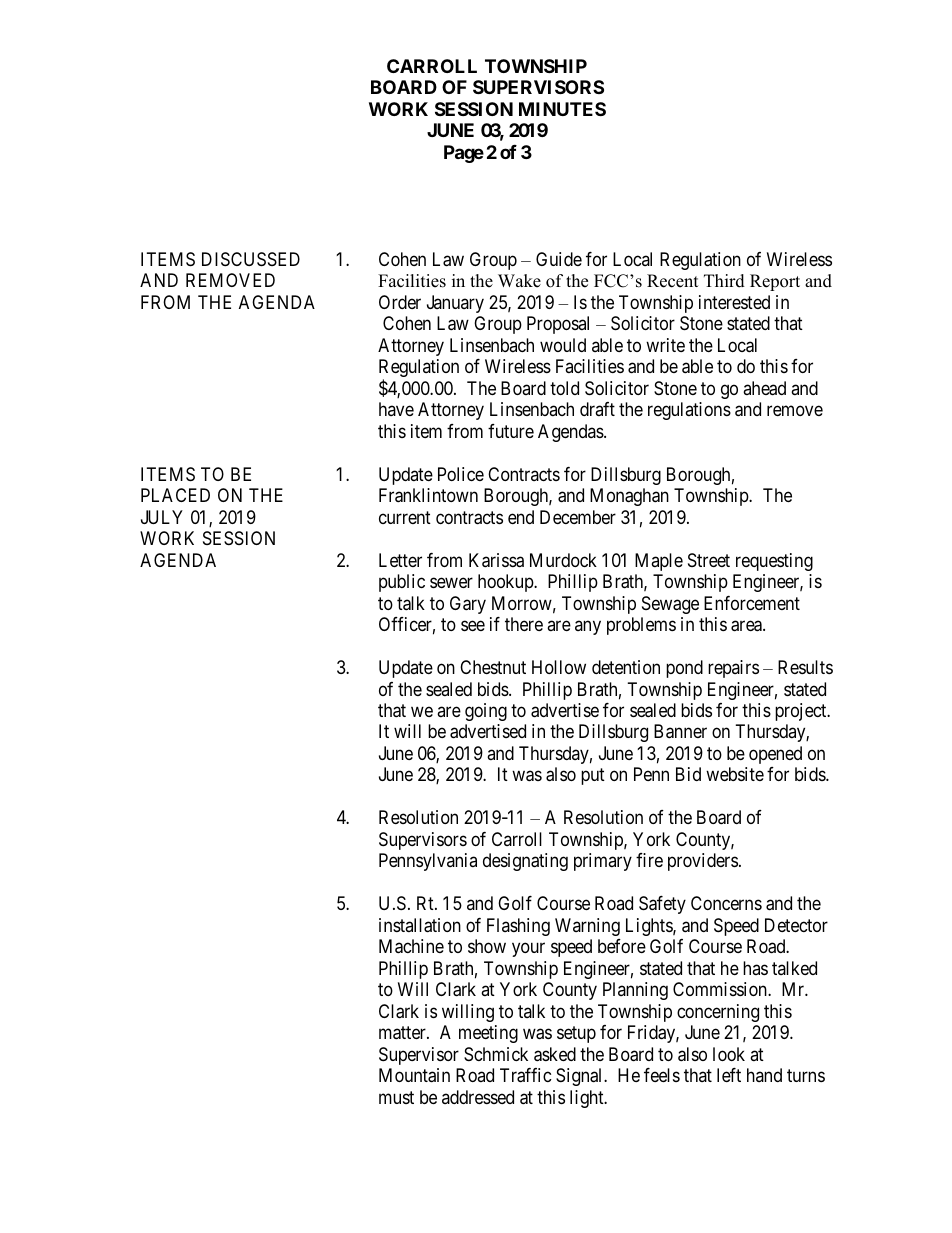  Describe the element at coordinates (162, 517) in the screenshot. I see `JULY` at that location.
